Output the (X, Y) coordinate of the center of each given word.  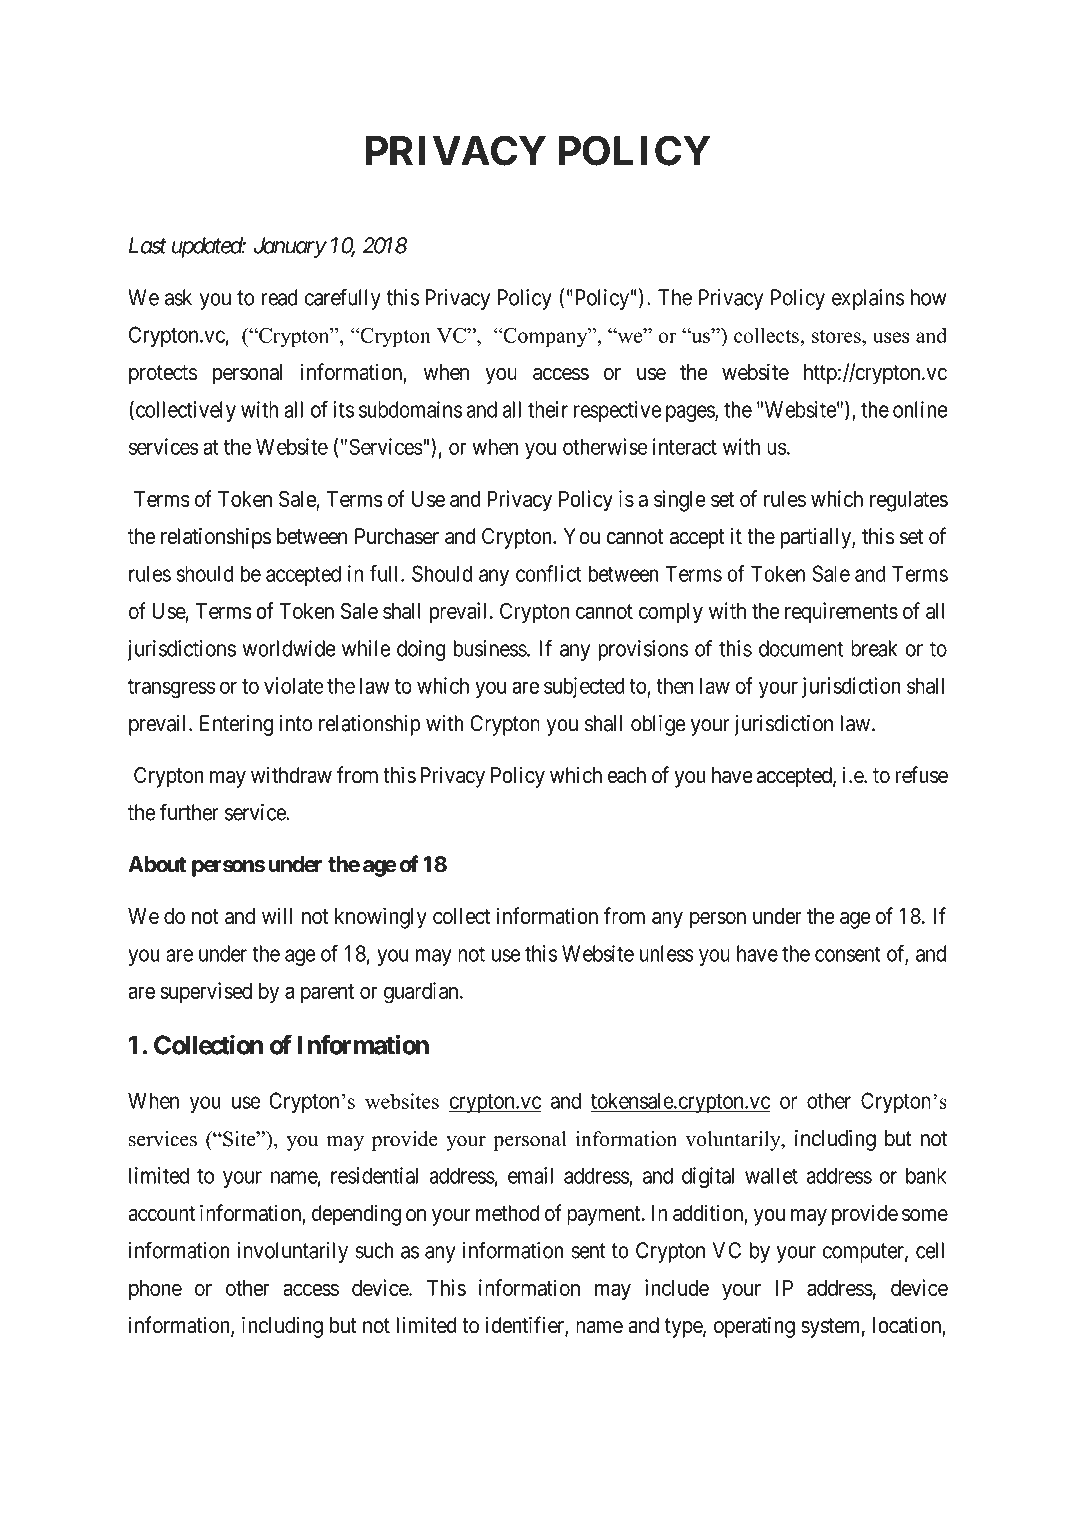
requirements (841, 613)
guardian (422, 993)
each (627, 775)
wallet (771, 1175)
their (548, 409)
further (189, 812)
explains (868, 299)
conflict (548, 573)
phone (155, 1290)
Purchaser (397, 536)
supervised (206, 992)
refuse (921, 775)
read (279, 297)
